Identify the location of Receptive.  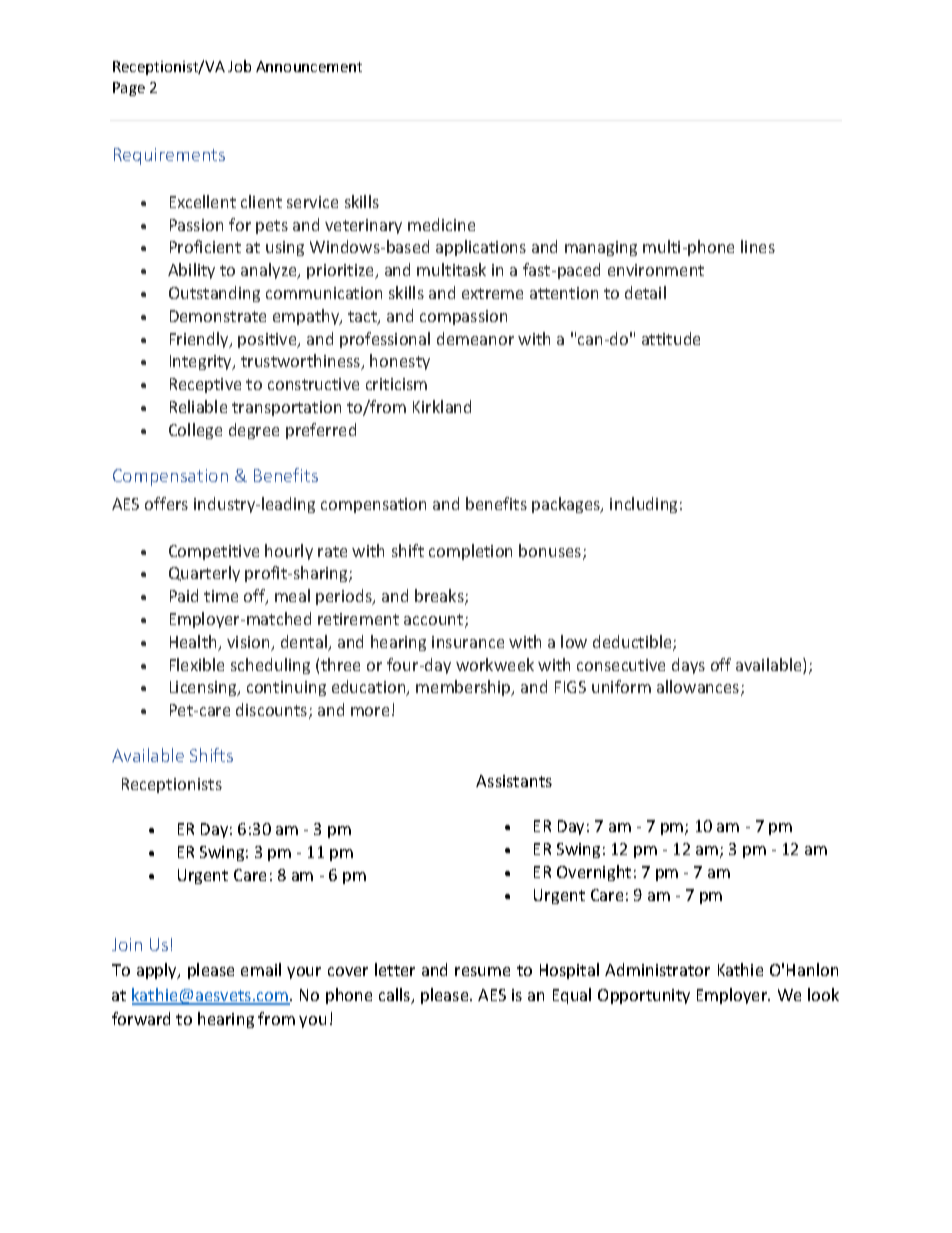
(205, 385).
